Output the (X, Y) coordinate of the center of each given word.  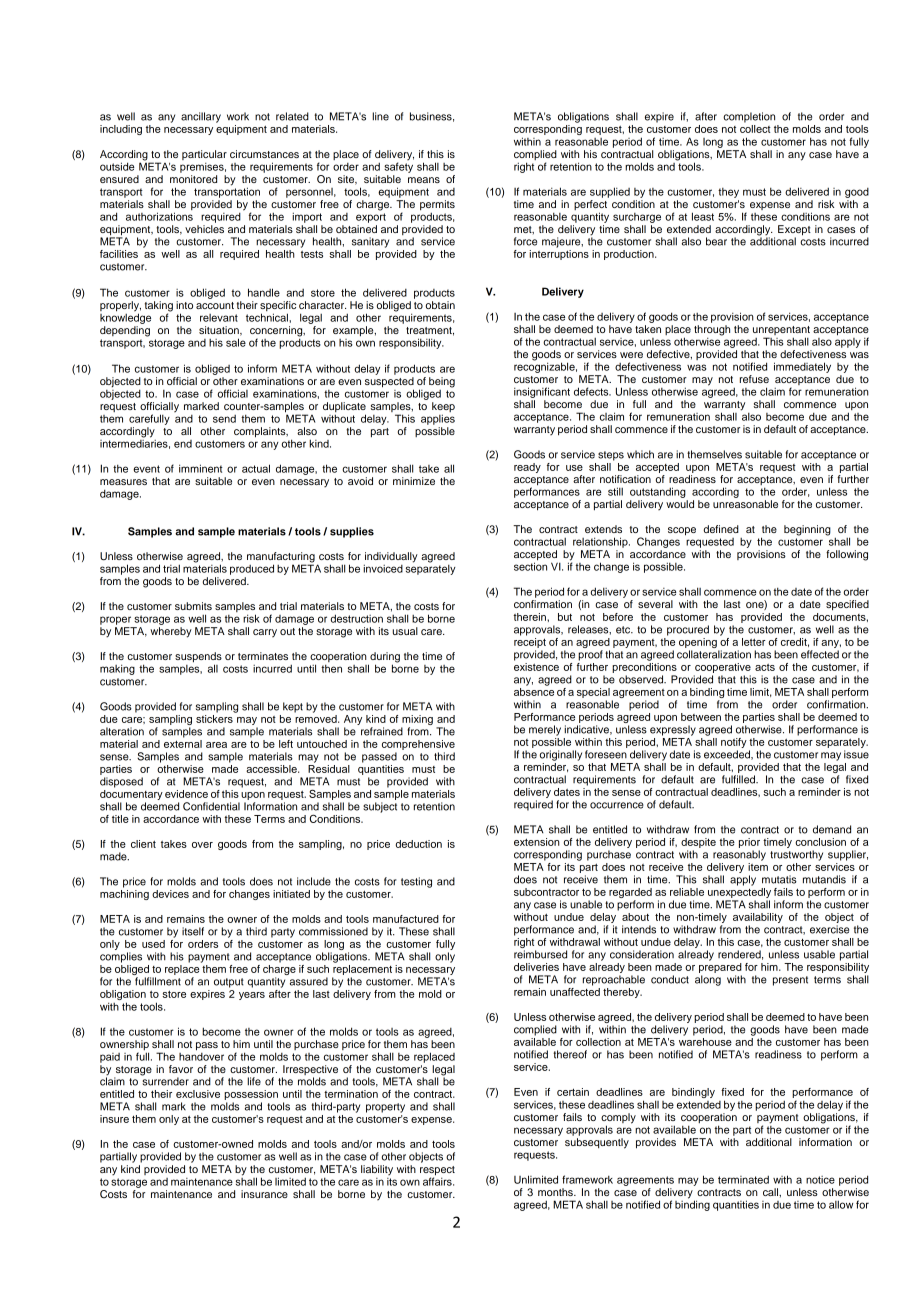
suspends (198, 658)
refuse (754, 379)
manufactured (406, 919)
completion (749, 117)
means (424, 180)
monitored (193, 179)
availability (758, 918)
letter (754, 642)
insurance (264, 1194)
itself (193, 931)
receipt (530, 641)
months (556, 1192)
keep (443, 408)
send (224, 419)
